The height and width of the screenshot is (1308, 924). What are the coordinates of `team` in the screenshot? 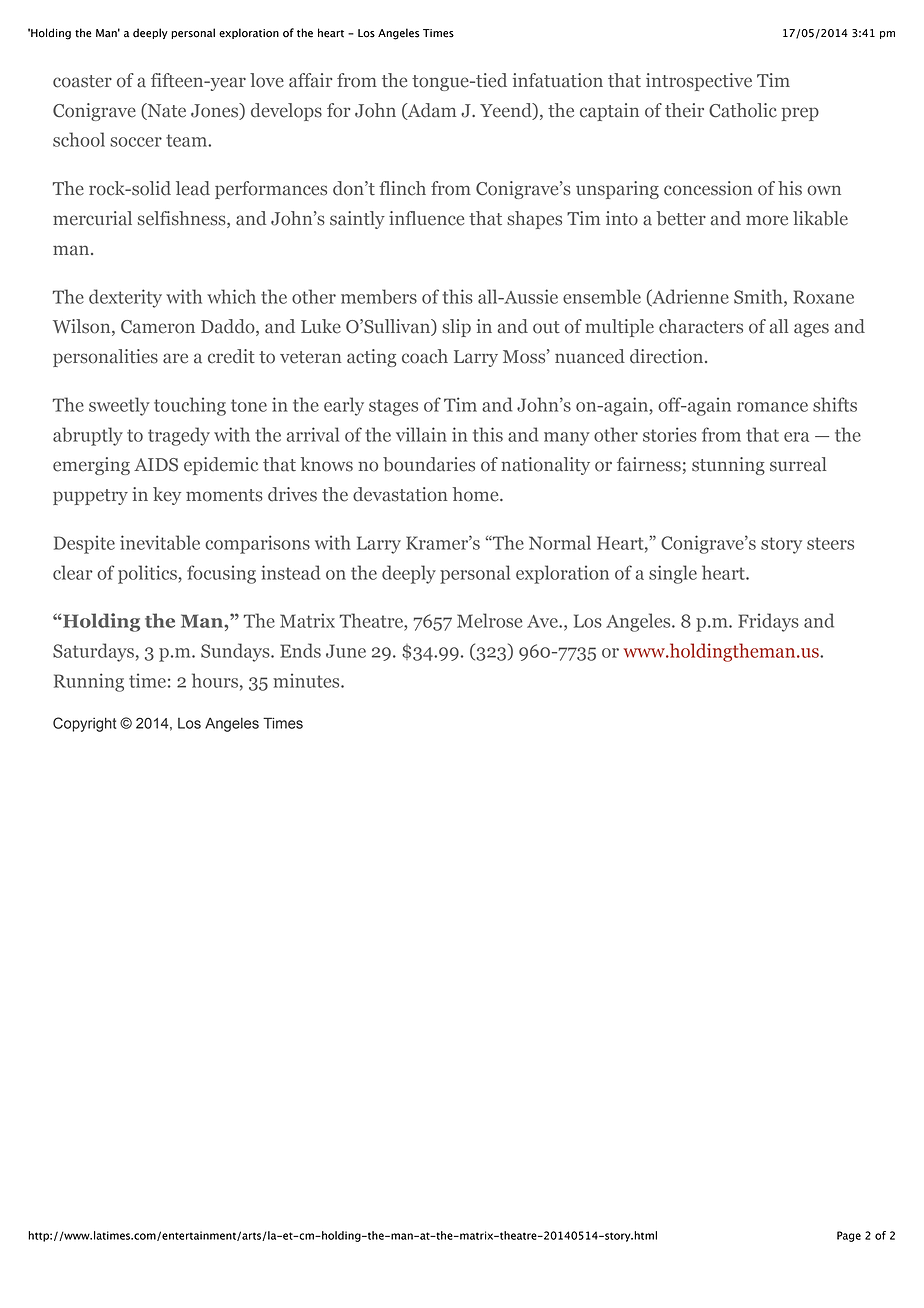 It's located at (187, 140).
